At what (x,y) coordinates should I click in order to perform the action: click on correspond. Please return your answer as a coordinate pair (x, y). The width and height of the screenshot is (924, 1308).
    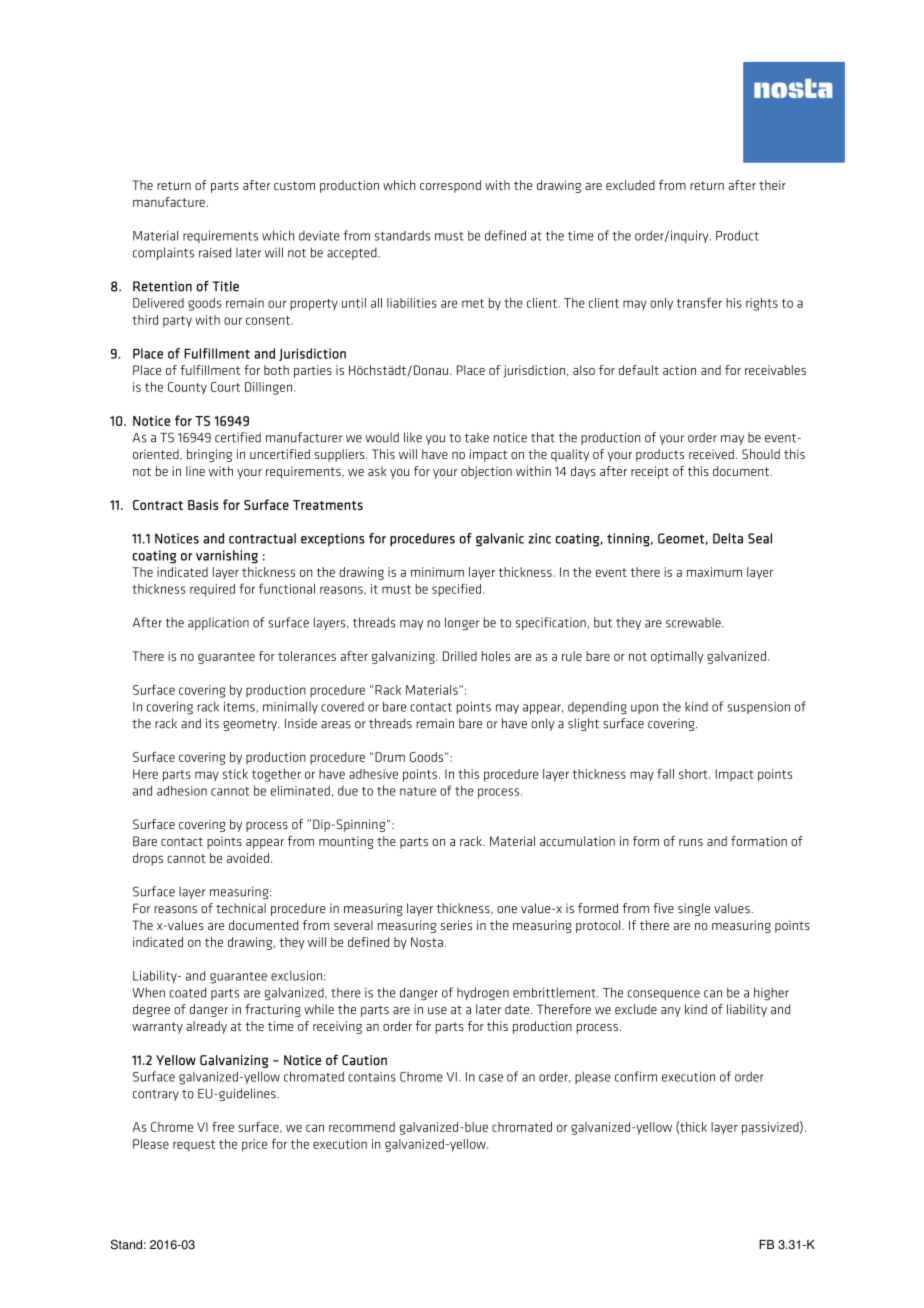
    Looking at the image, I should click on (450, 186).
